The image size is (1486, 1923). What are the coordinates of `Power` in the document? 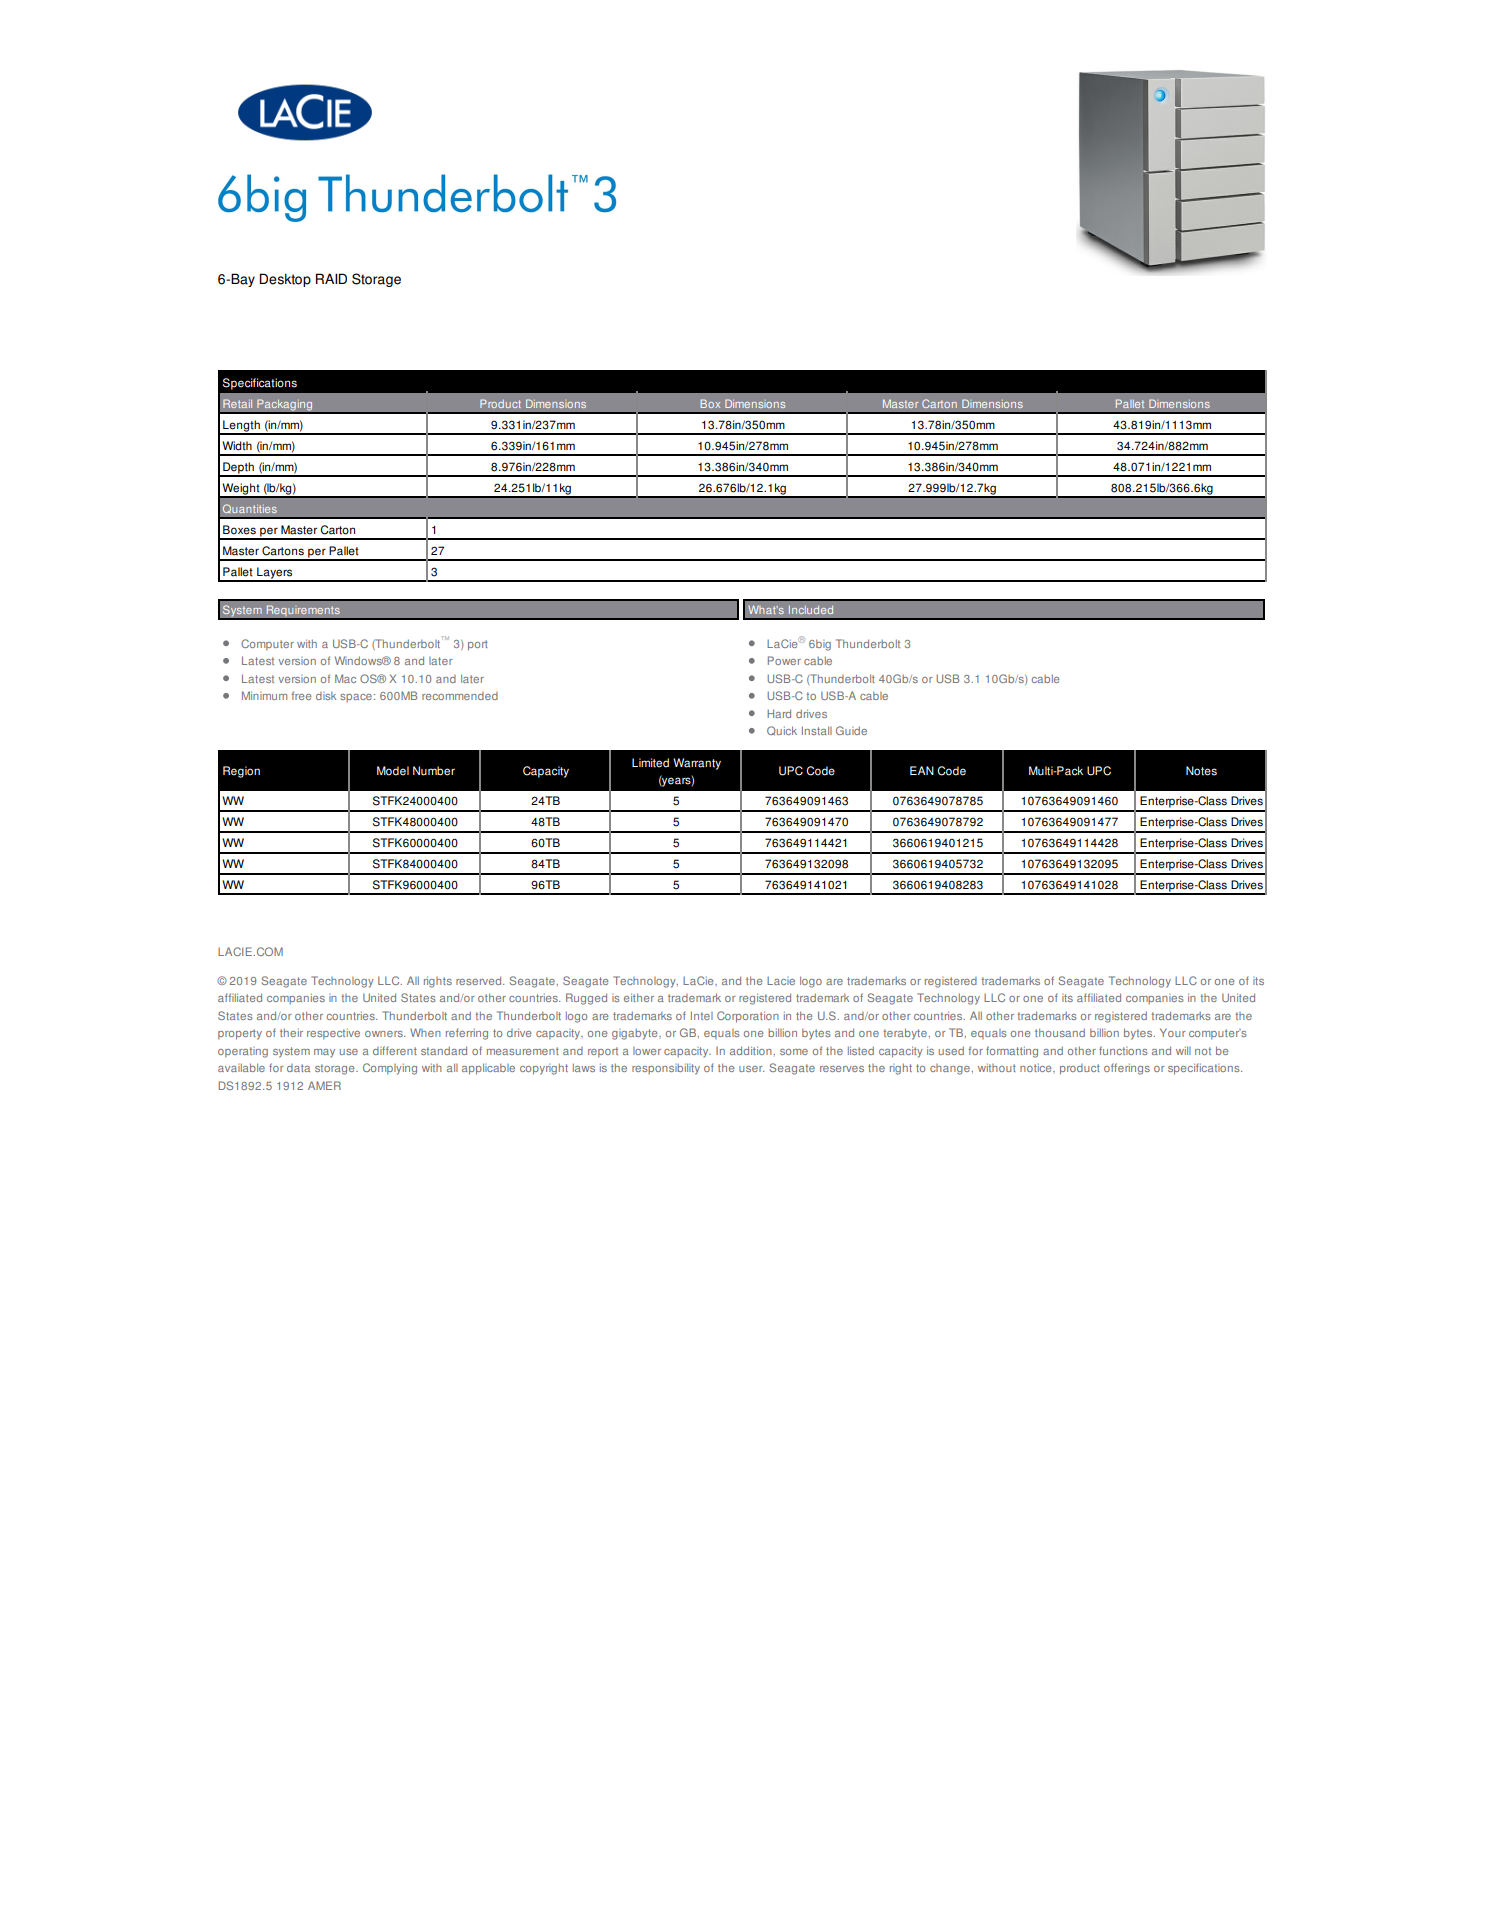 It's located at (784, 660).
